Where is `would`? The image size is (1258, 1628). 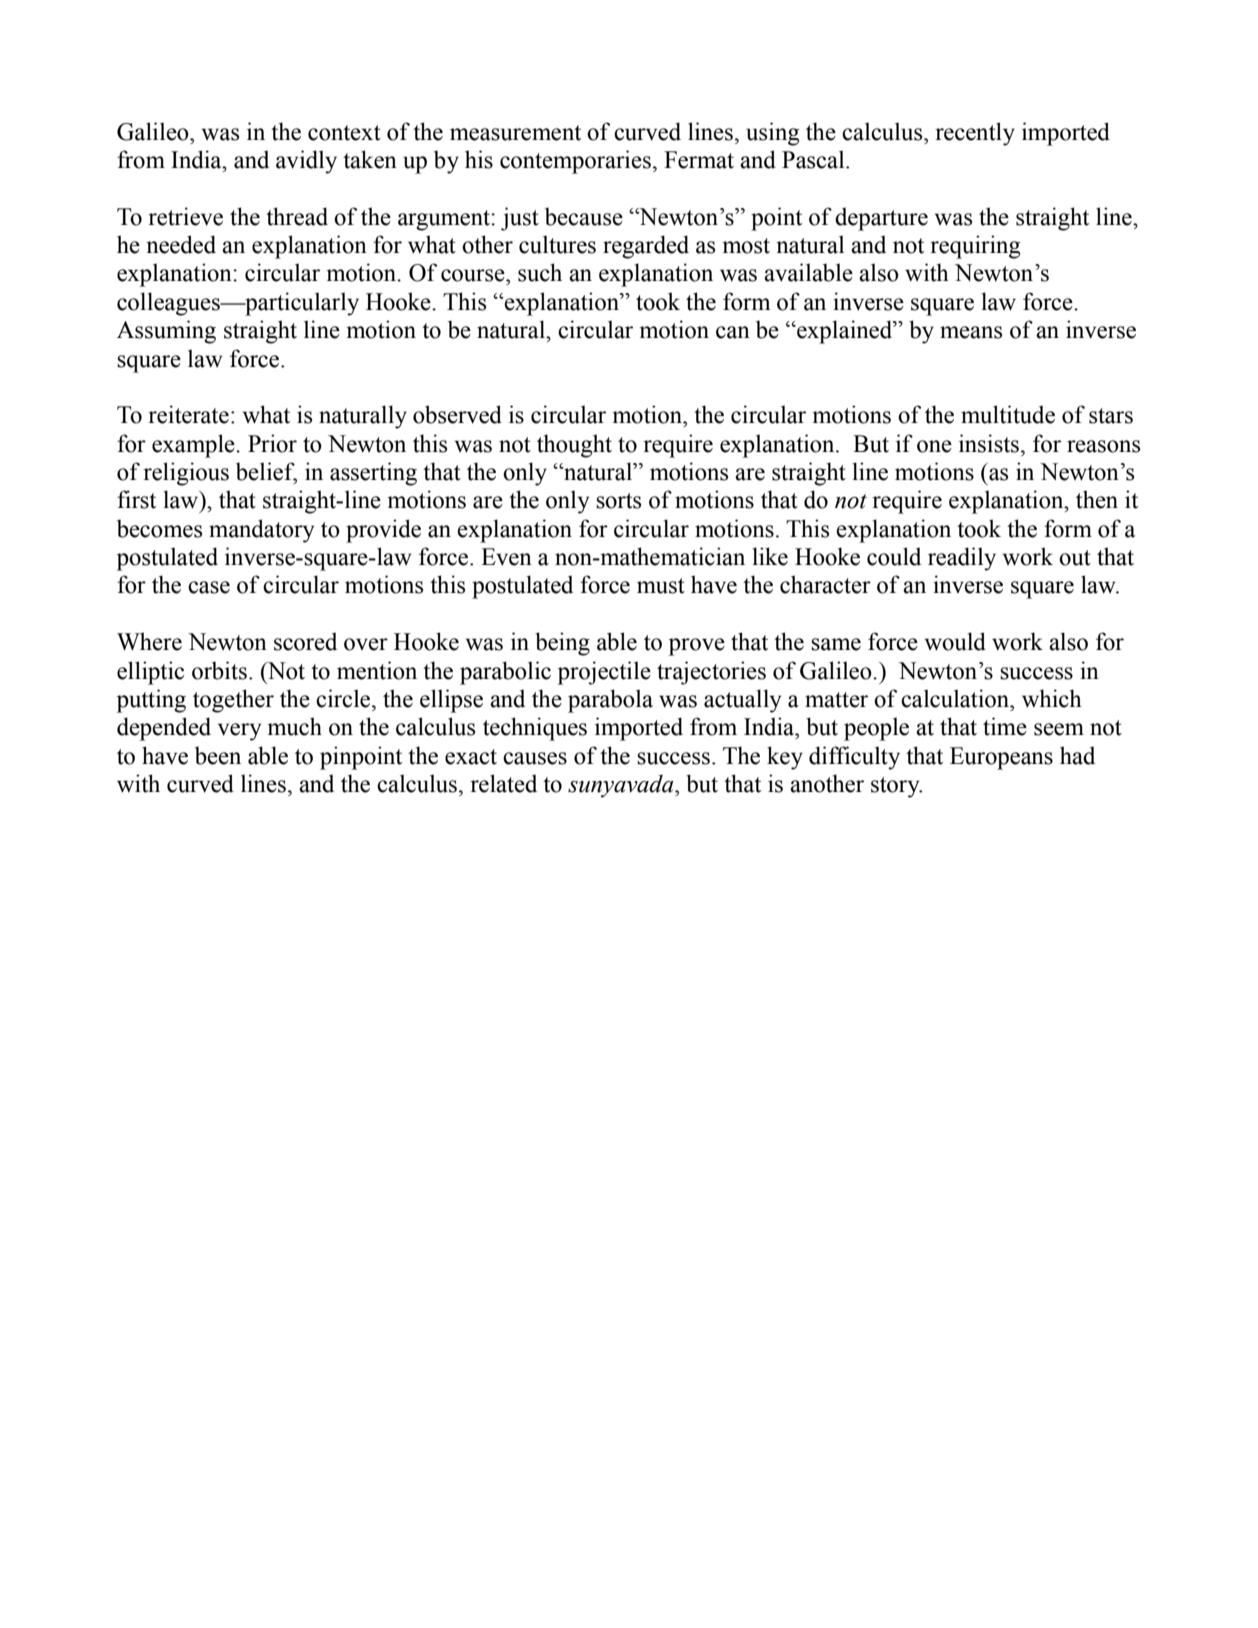 would is located at coordinates (955, 641).
